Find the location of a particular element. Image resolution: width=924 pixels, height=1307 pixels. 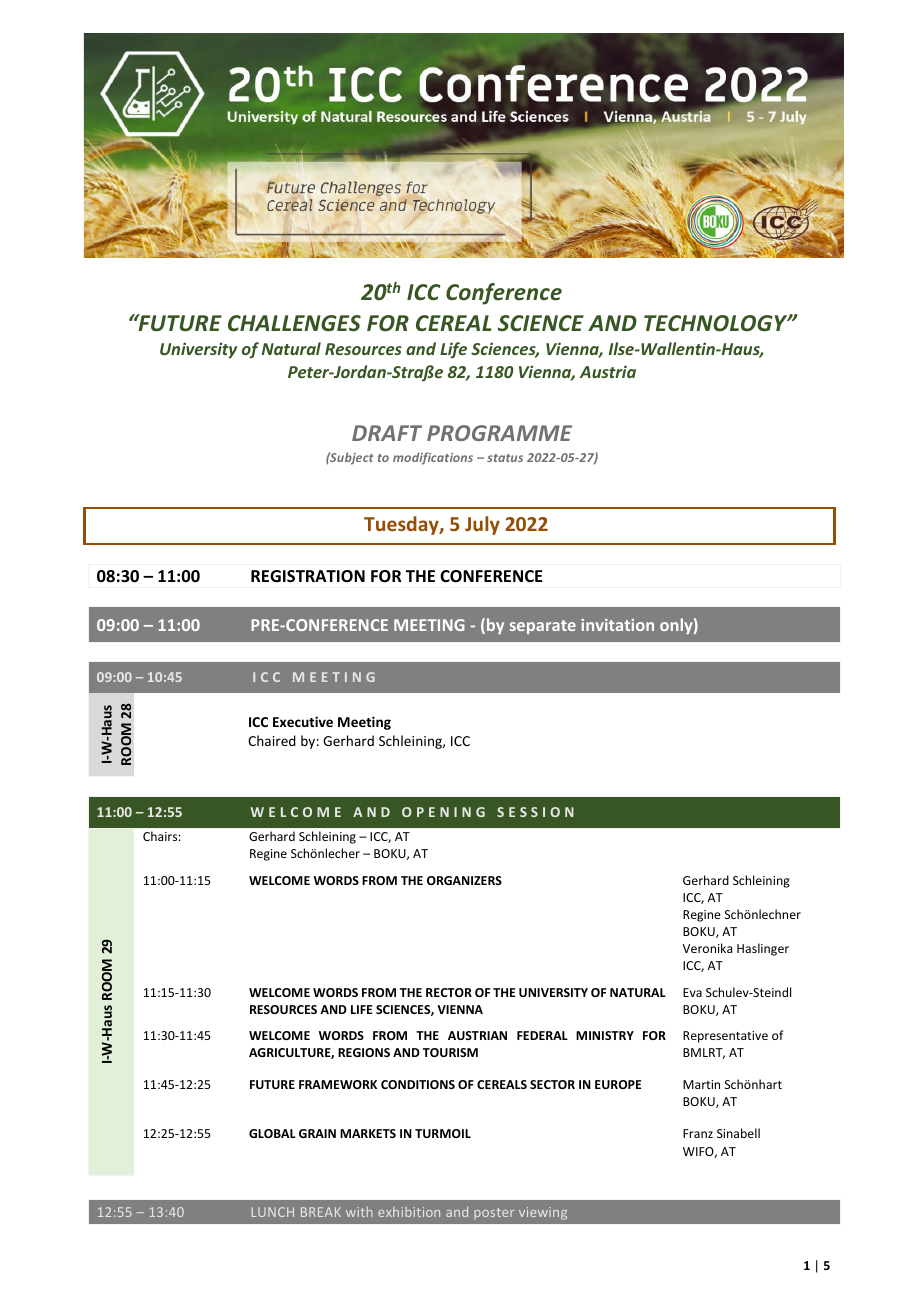

Eva is located at coordinates (692, 992).
